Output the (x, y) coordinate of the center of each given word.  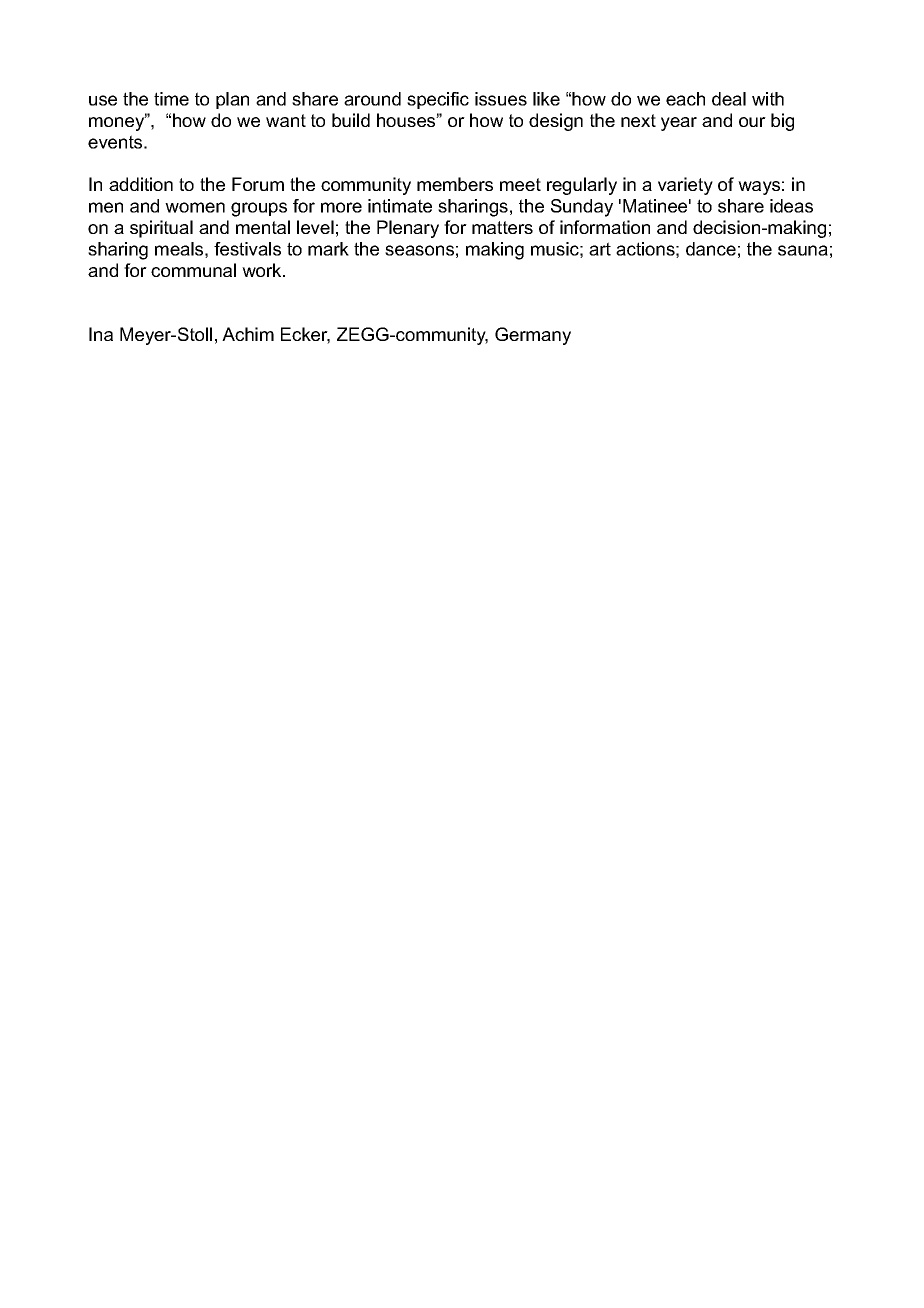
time (171, 99)
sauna (803, 250)
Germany (533, 336)
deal (729, 99)
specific (438, 100)
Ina (101, 334)
